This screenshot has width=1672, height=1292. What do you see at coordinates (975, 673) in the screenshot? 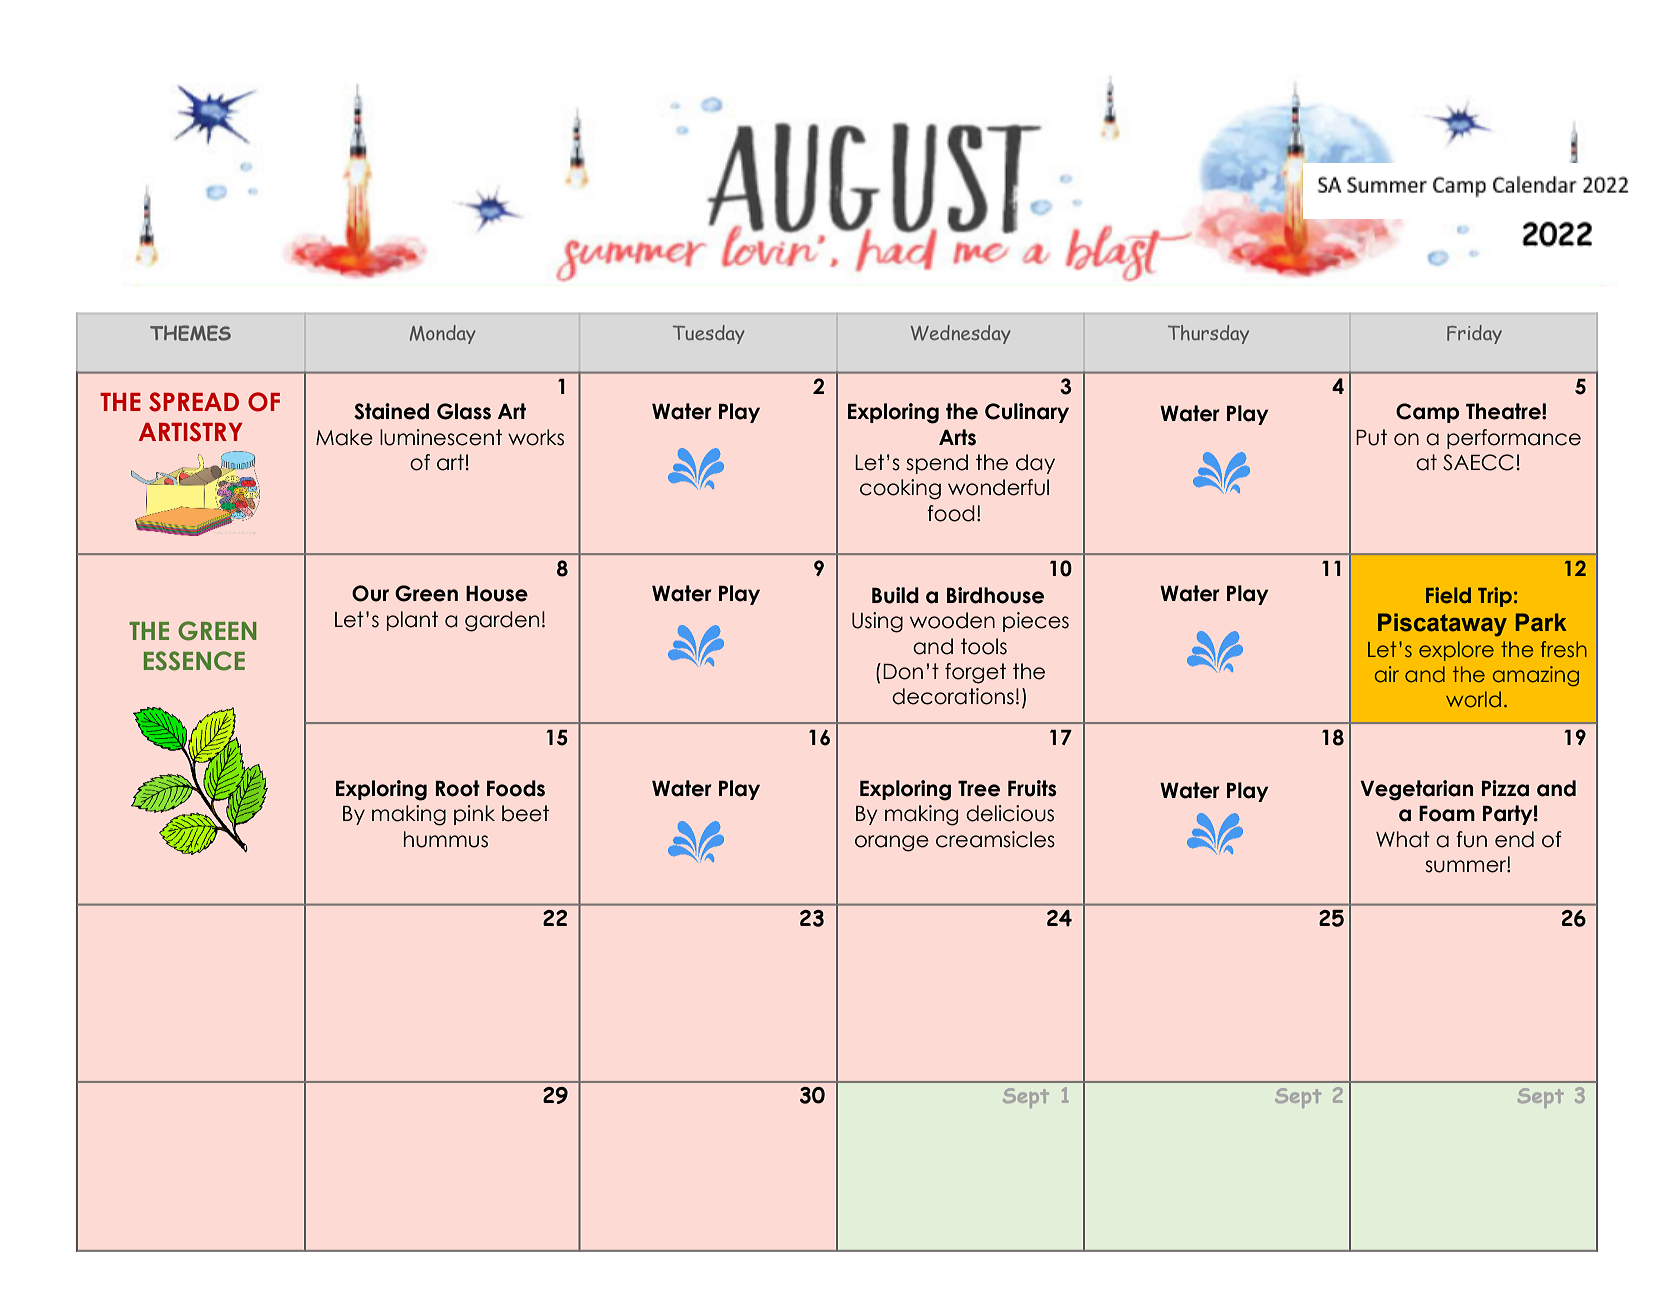
I see `forget` at bounding box center [975, 673].
